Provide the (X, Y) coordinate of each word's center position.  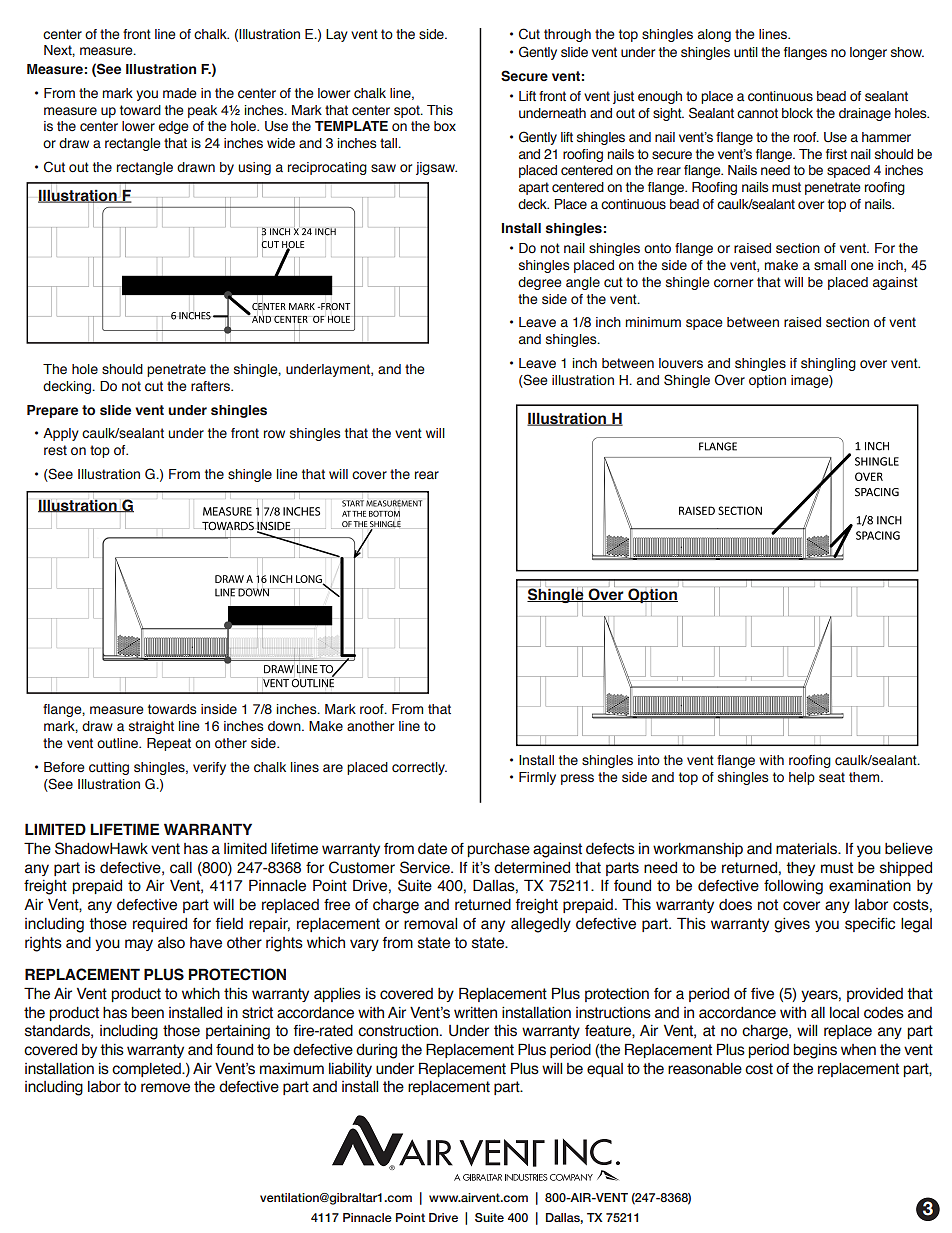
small (830, 265)
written (475, 1013)
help (802, 778)
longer (868, 53)
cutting (109, 768)
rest (55, 450)
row (274, 434)
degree (540, 283)
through (567, 35)
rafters (211, 386)
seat (832, 777)
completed (147, 1070)
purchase (498, 850)
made (180, 93)
